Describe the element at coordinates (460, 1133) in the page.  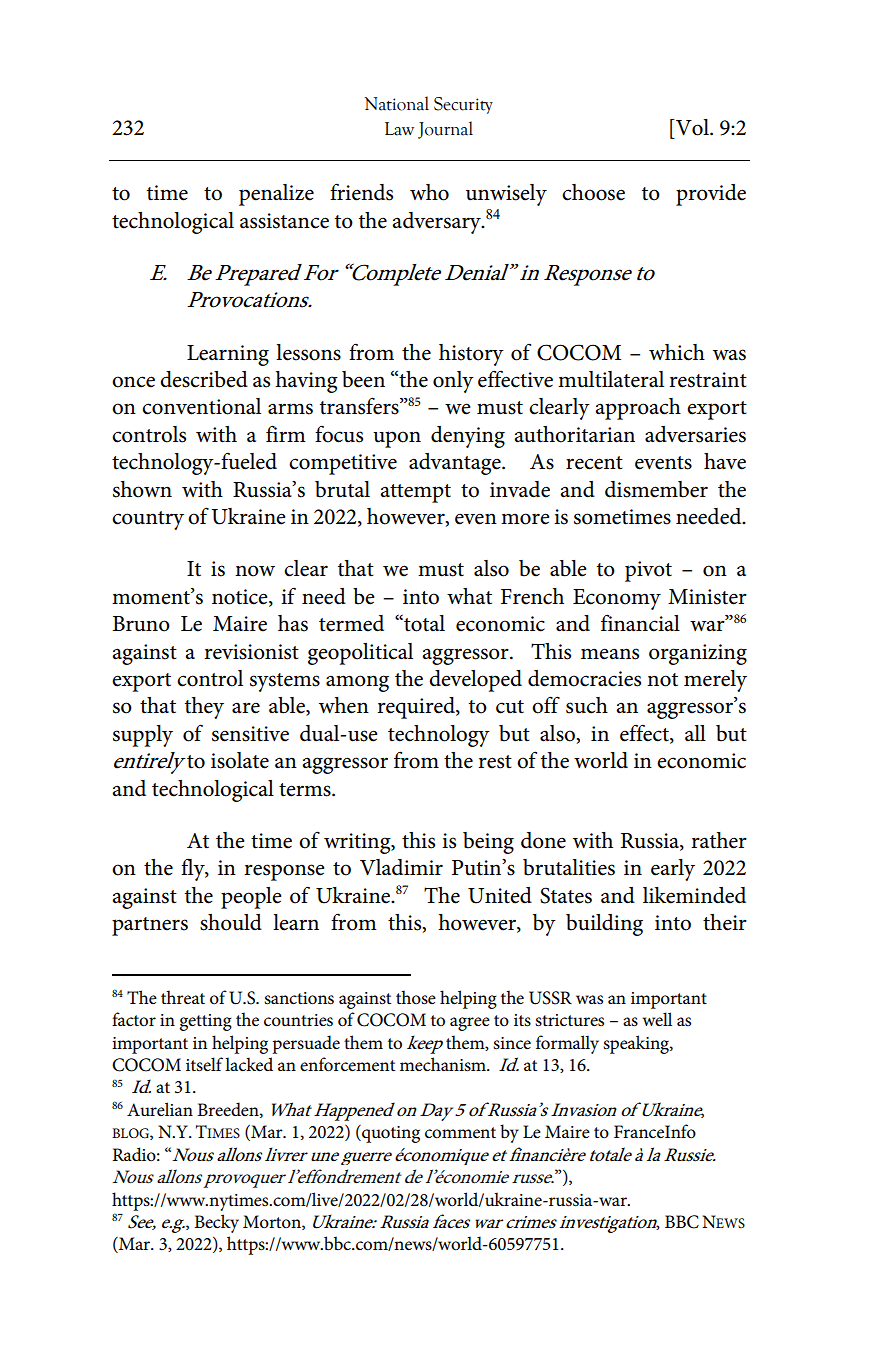
I see `comment` at that location.
